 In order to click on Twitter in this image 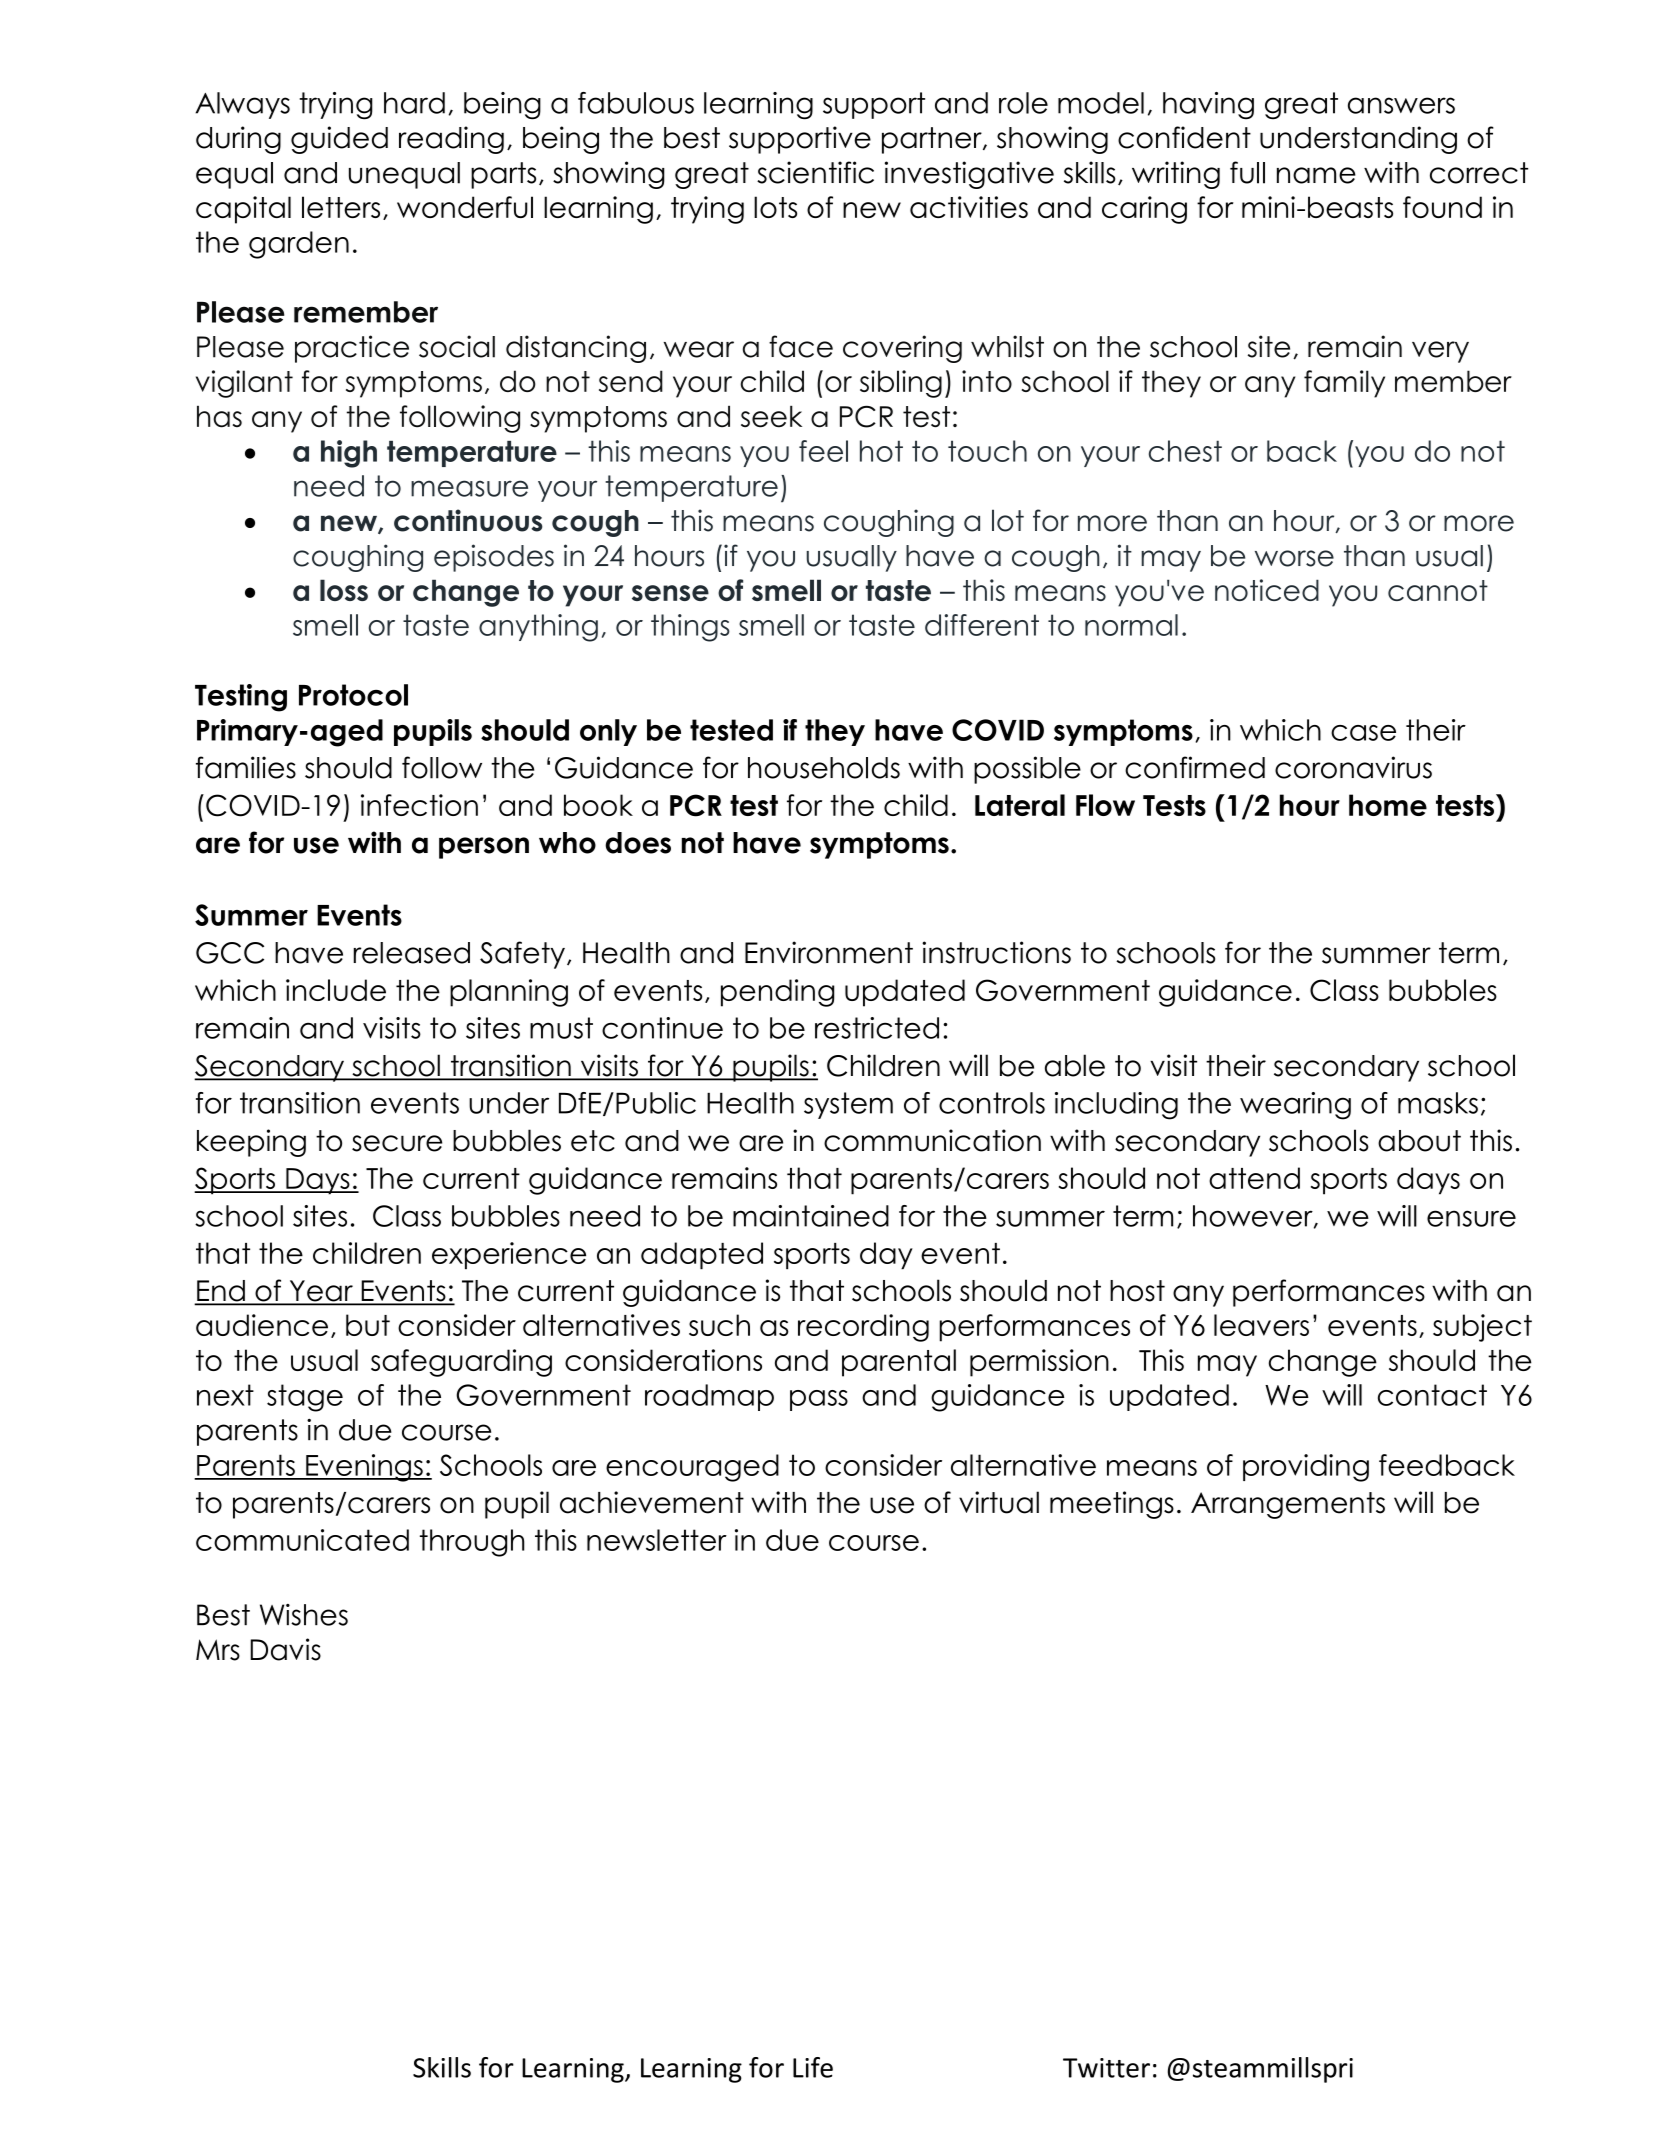, I will do `click(1106, 2068)`.
